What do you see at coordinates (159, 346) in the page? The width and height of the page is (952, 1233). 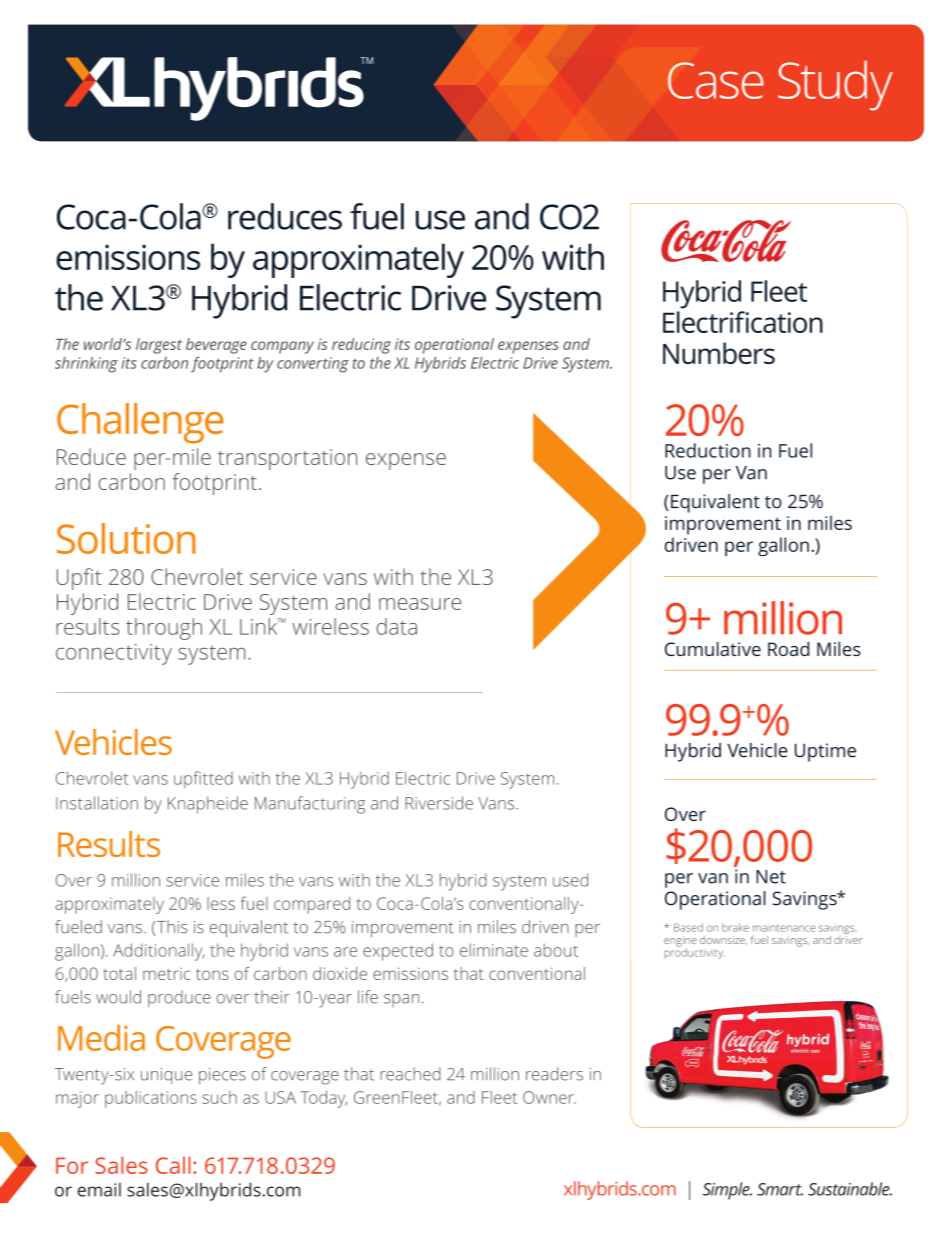 I see `largest` at bounding box center [159, 346].
